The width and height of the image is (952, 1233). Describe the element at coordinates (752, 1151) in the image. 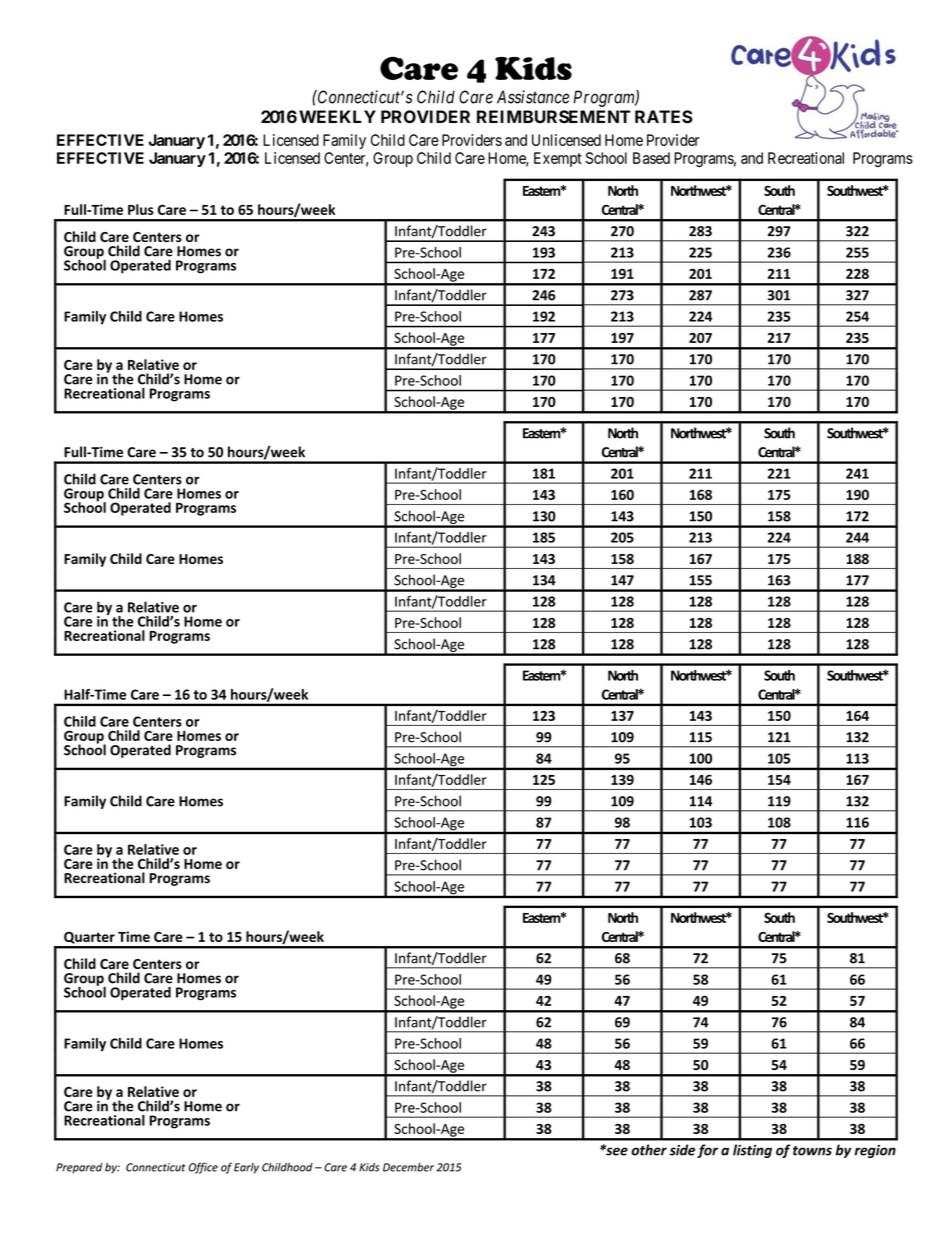

I see `listing` at that location.
